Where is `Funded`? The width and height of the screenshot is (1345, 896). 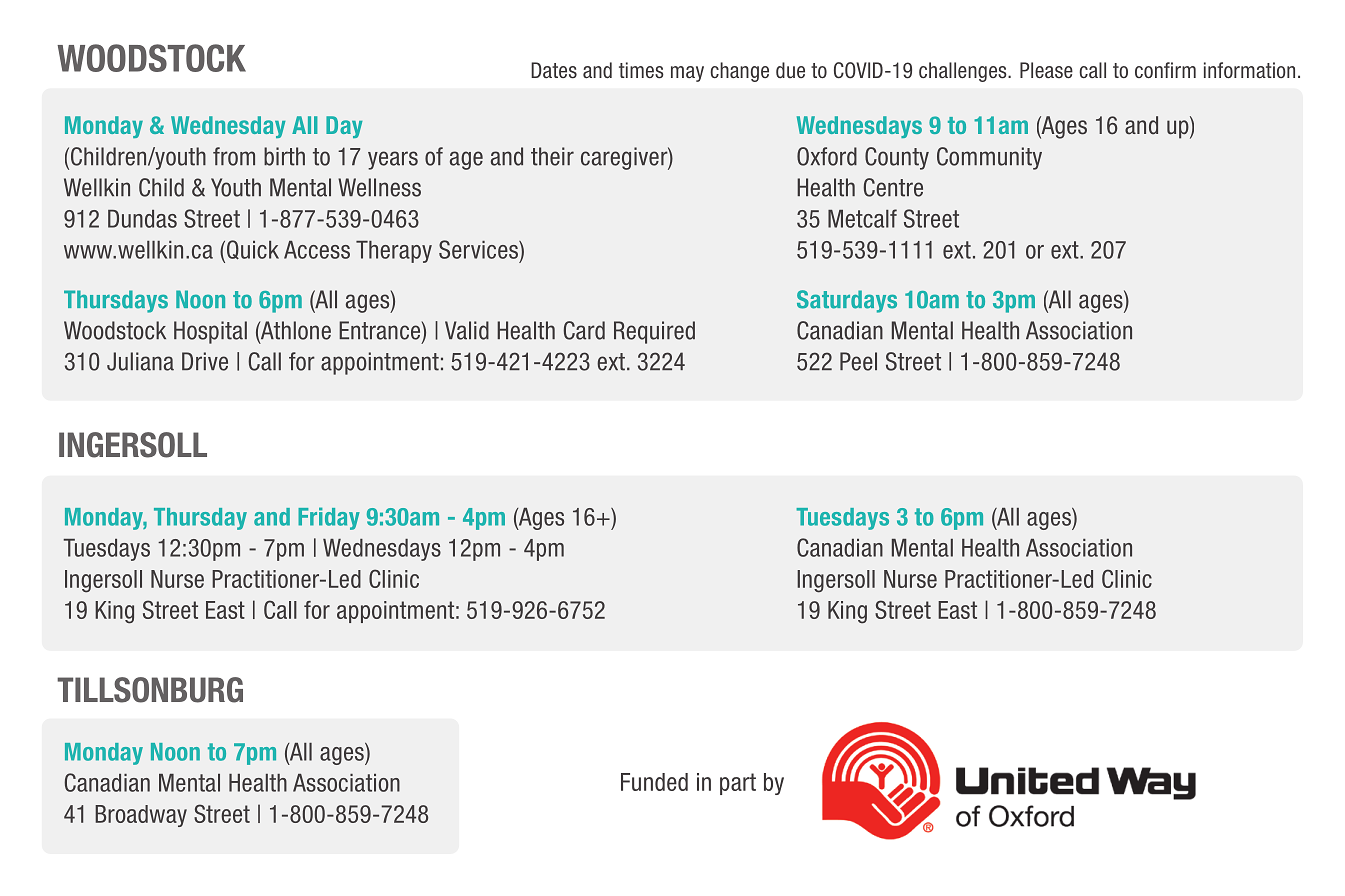
Funded is located at coordinates (654, 782).
